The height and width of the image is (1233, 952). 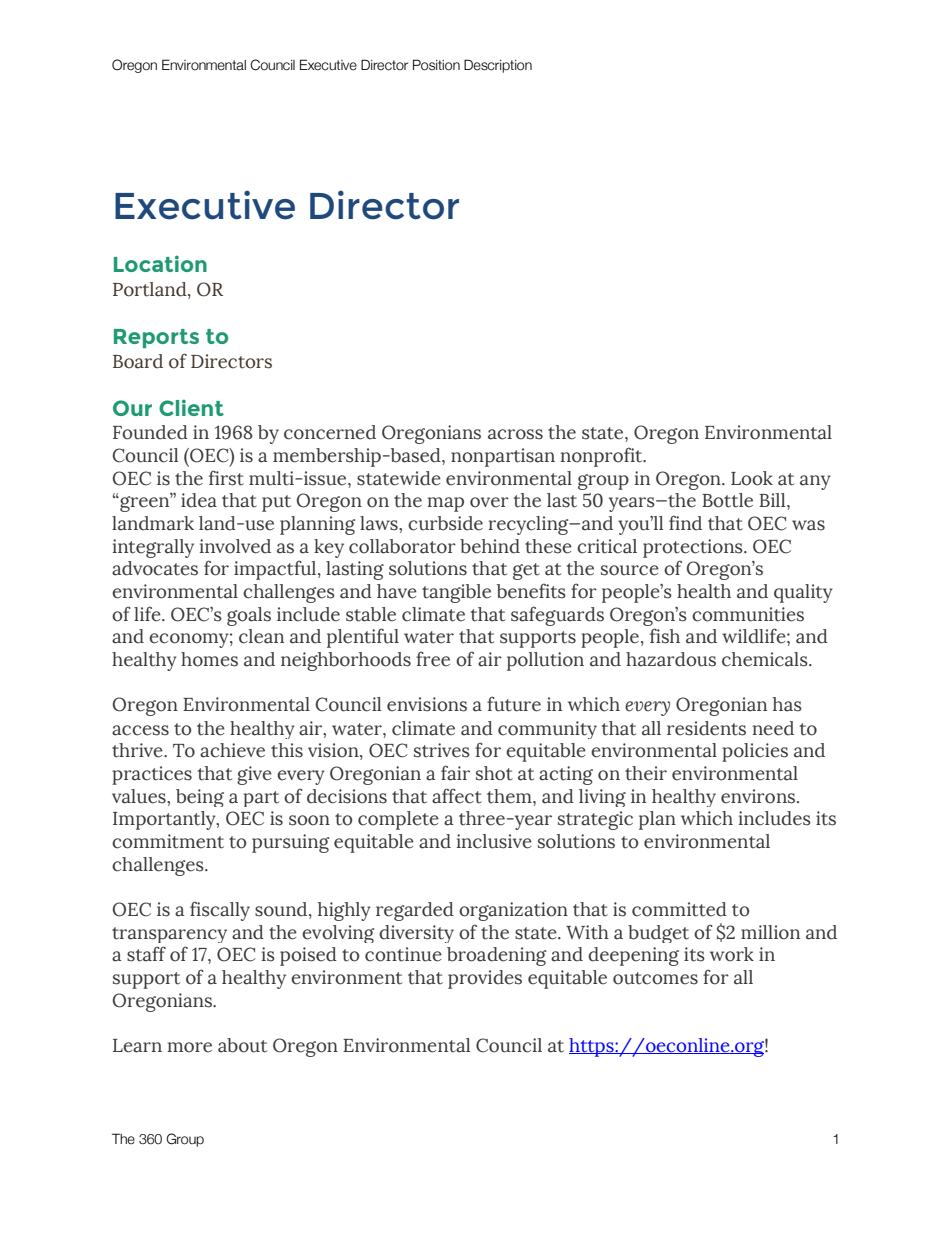 I want to click on Position, so click(x=436, y=65).
